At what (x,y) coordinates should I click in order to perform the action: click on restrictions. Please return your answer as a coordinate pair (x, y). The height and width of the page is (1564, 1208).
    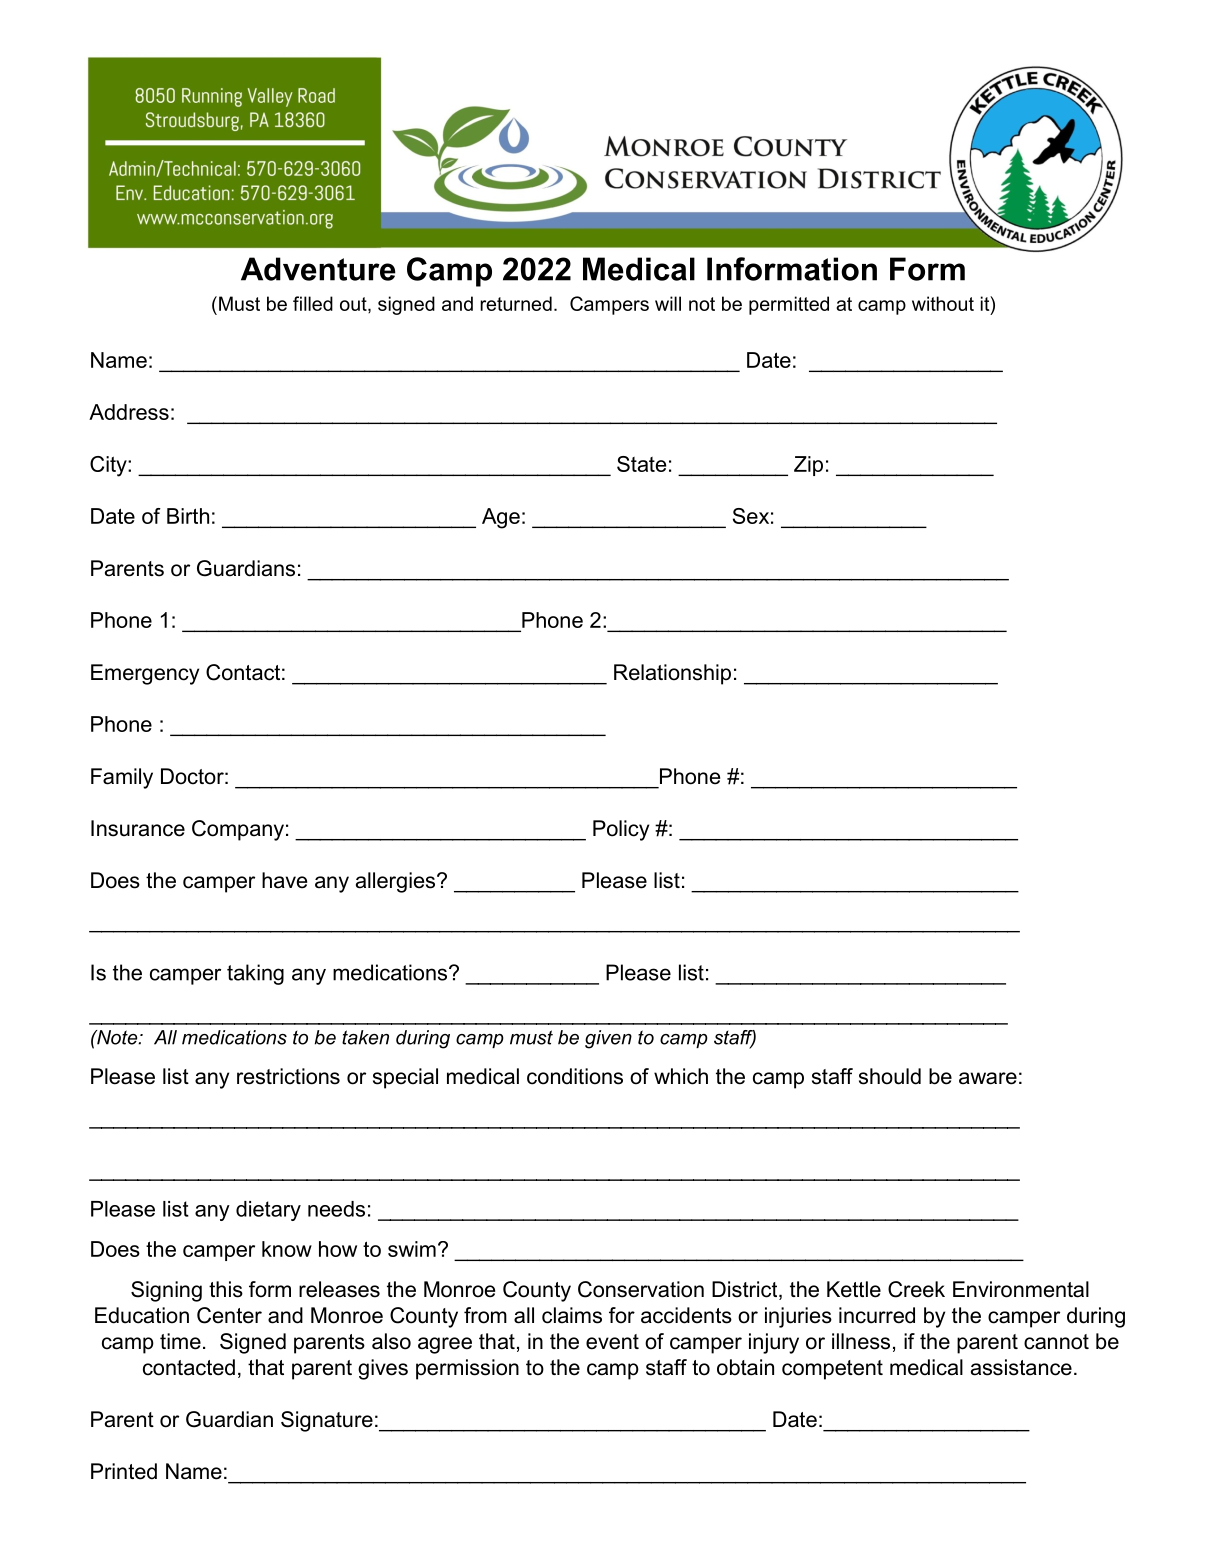
    Looking at the image, I should click on (288, 1076).
